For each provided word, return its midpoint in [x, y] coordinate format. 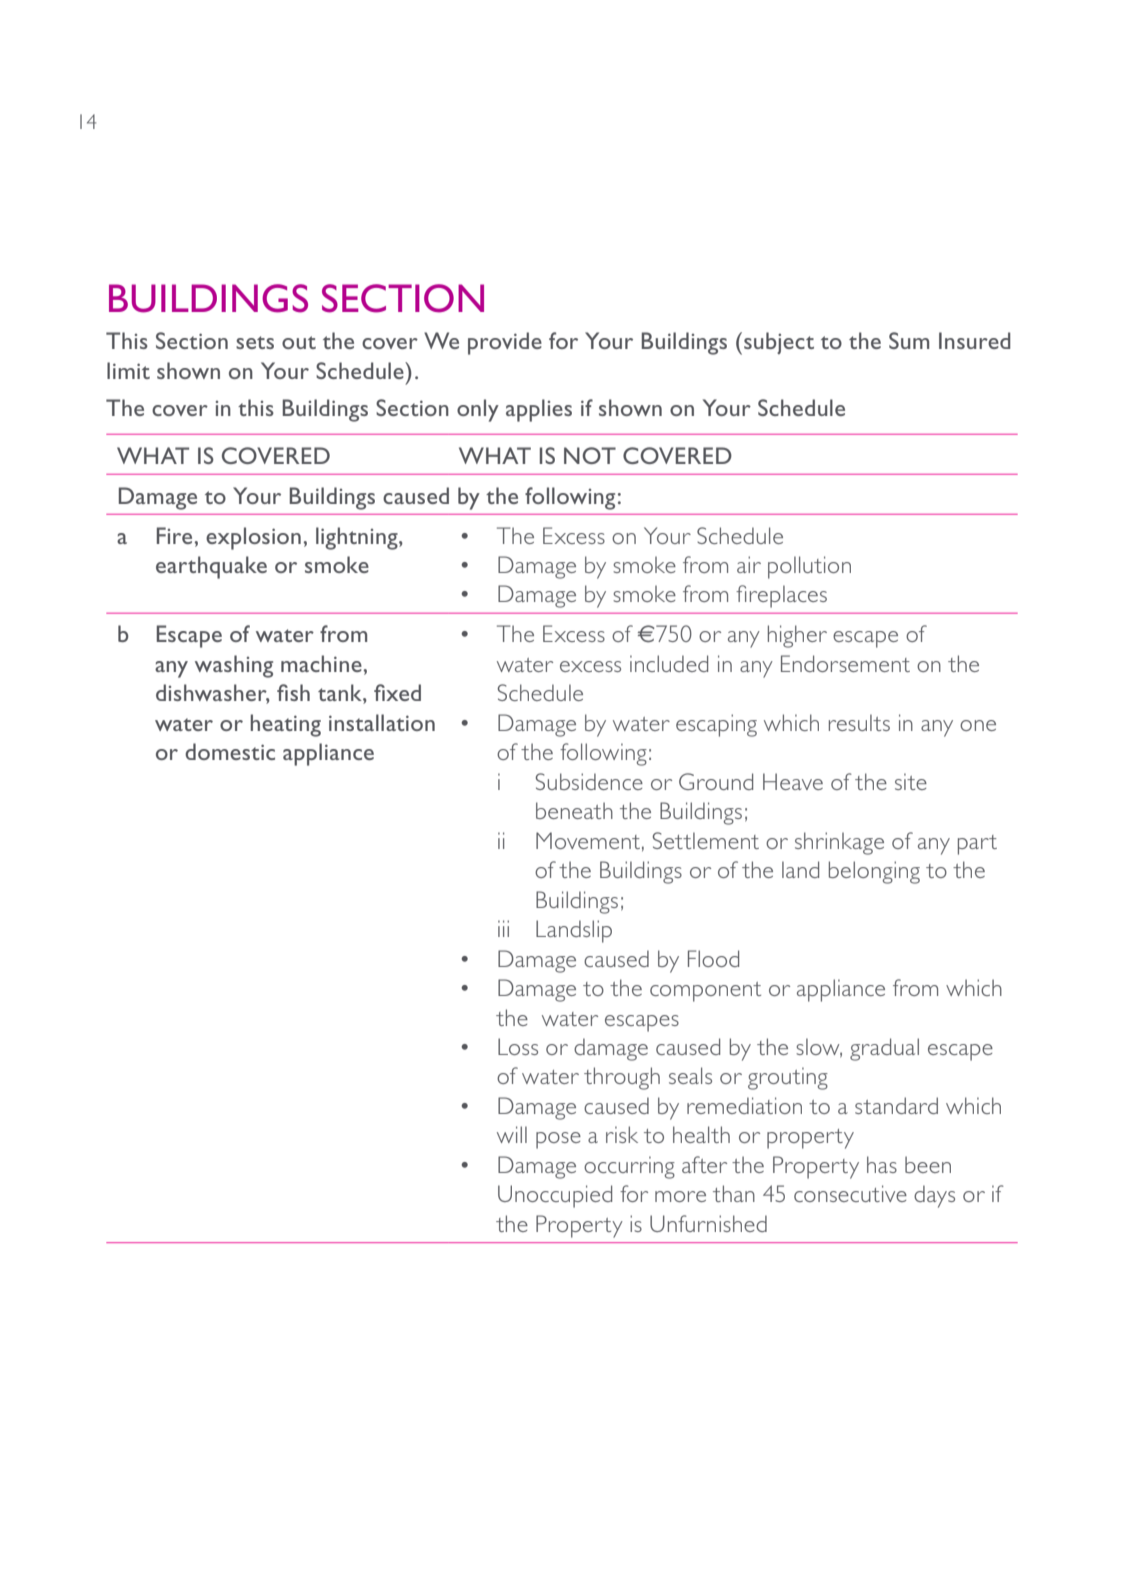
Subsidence [589, 781]
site [911, 781]
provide [505, 343]
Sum [909, 340]
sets [255, 342]
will [512, 1134]
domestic [230, 751]
